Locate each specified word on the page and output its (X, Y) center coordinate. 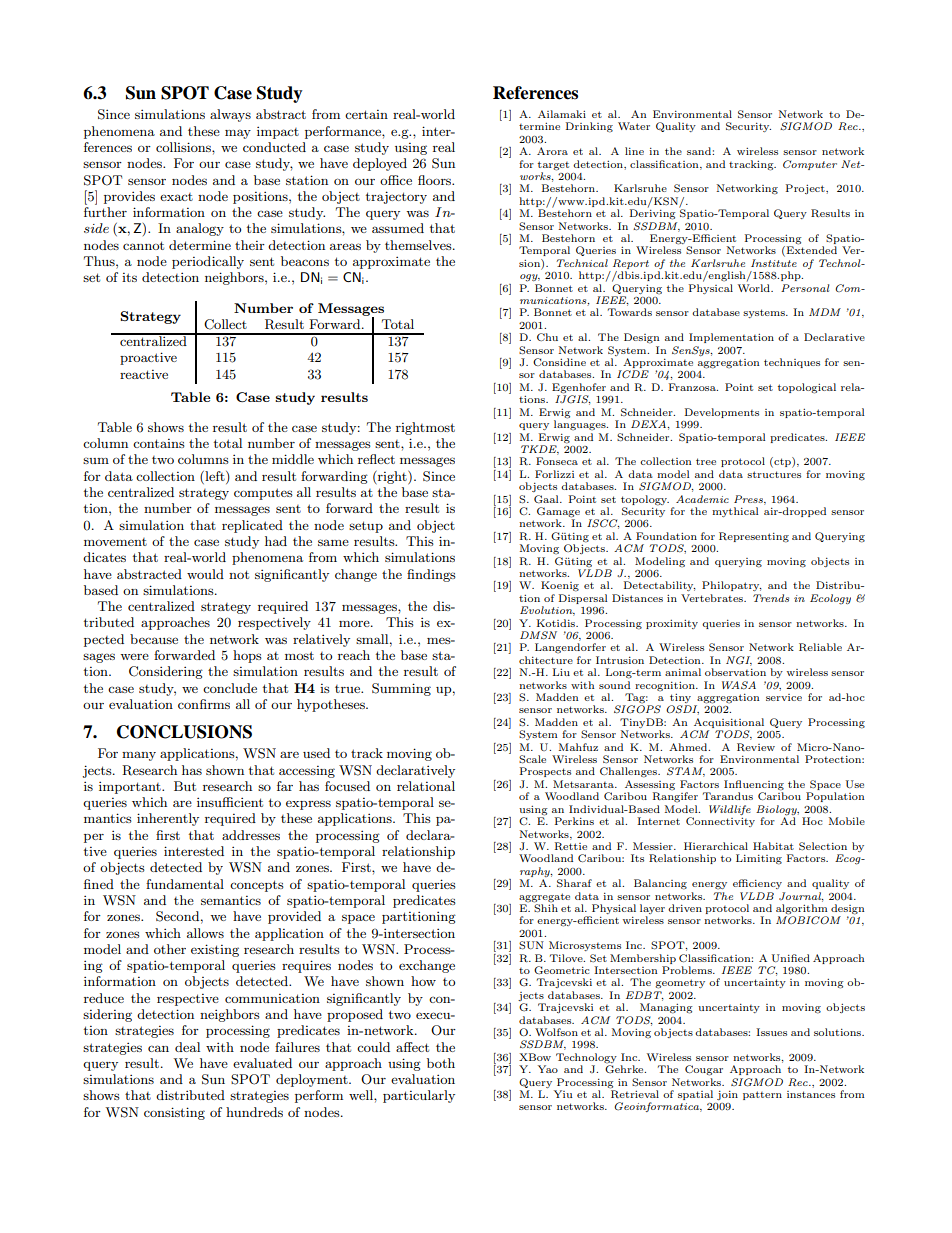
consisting (174, 1113)
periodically (208, 262)
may (238, 134)
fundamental (185, 884)
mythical (735, 512)
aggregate (544, 898)
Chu (547, 337)
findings (431, 575)
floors (436, 180)
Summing (401, 689)
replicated (252, 526)
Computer (810, 165)
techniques (792, 363)
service (784, 697)
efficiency (757, 884)
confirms (204, 704)
